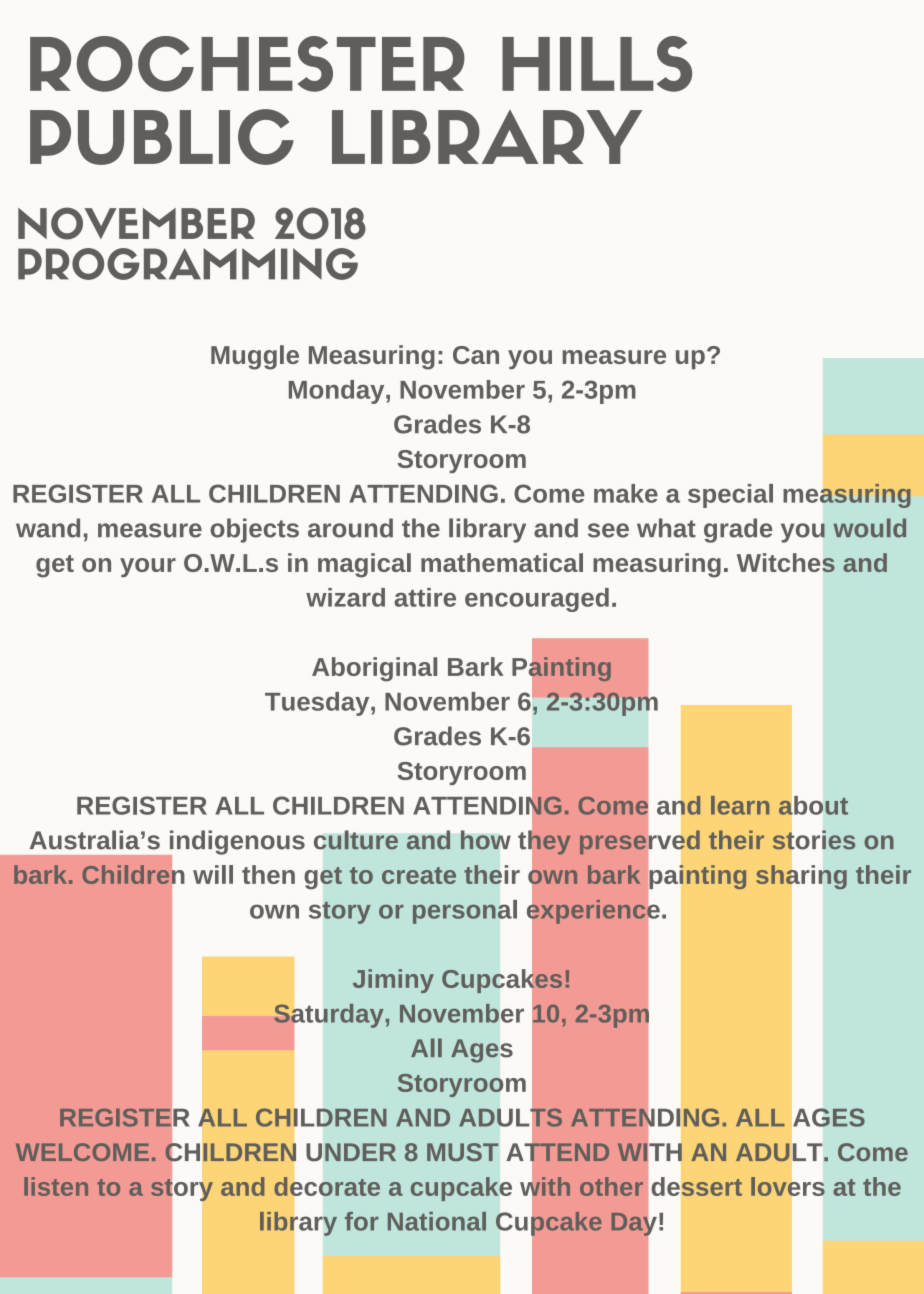 Image resolution: width=924 pixels, height=1294 pixels. What do you see at coordinates (476, 355) in the page?
I see `Can` at bounding box center [476, 355].
